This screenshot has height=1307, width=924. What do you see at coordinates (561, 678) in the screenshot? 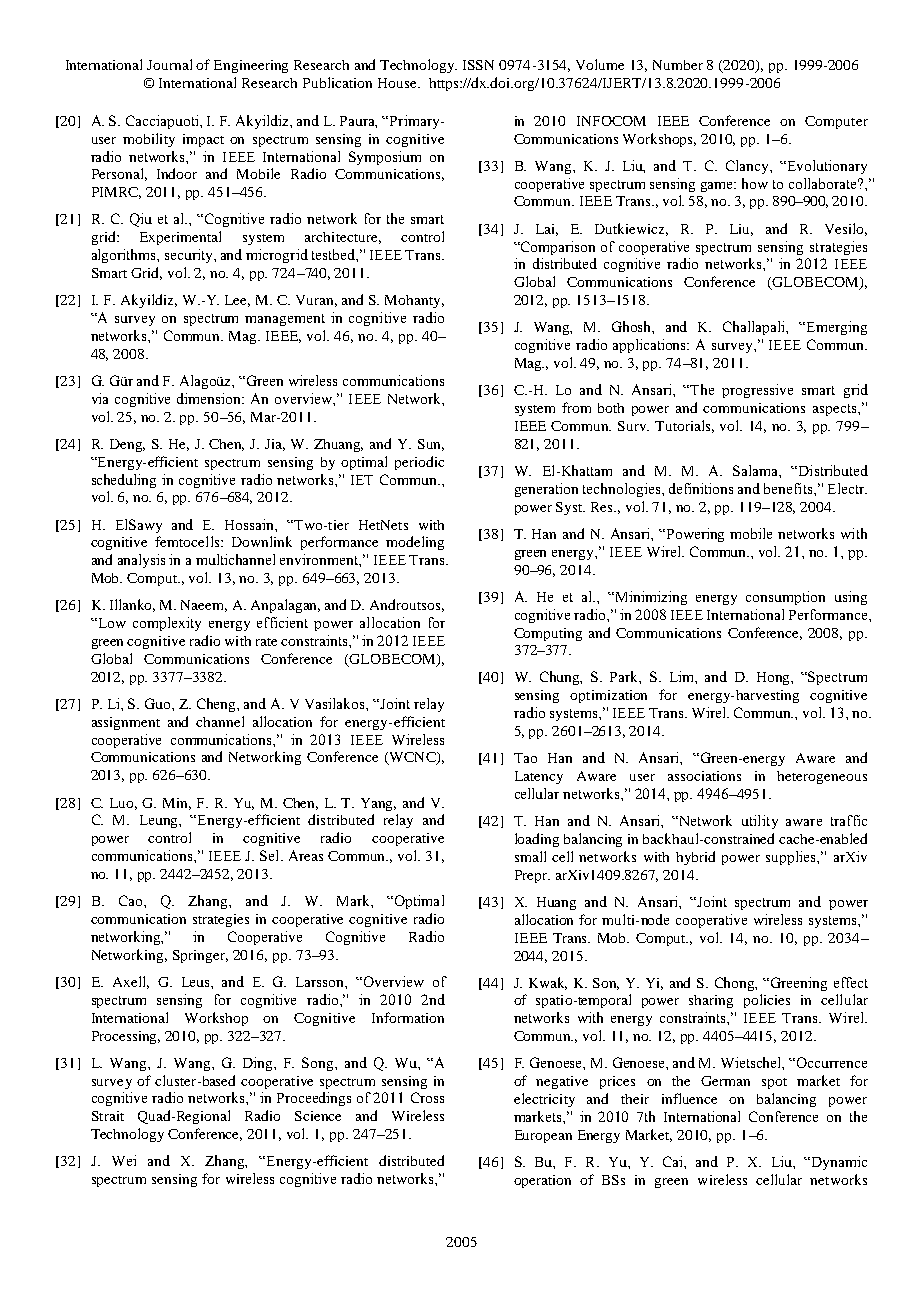
I see `Chung` at bounding box center [561, 678].
